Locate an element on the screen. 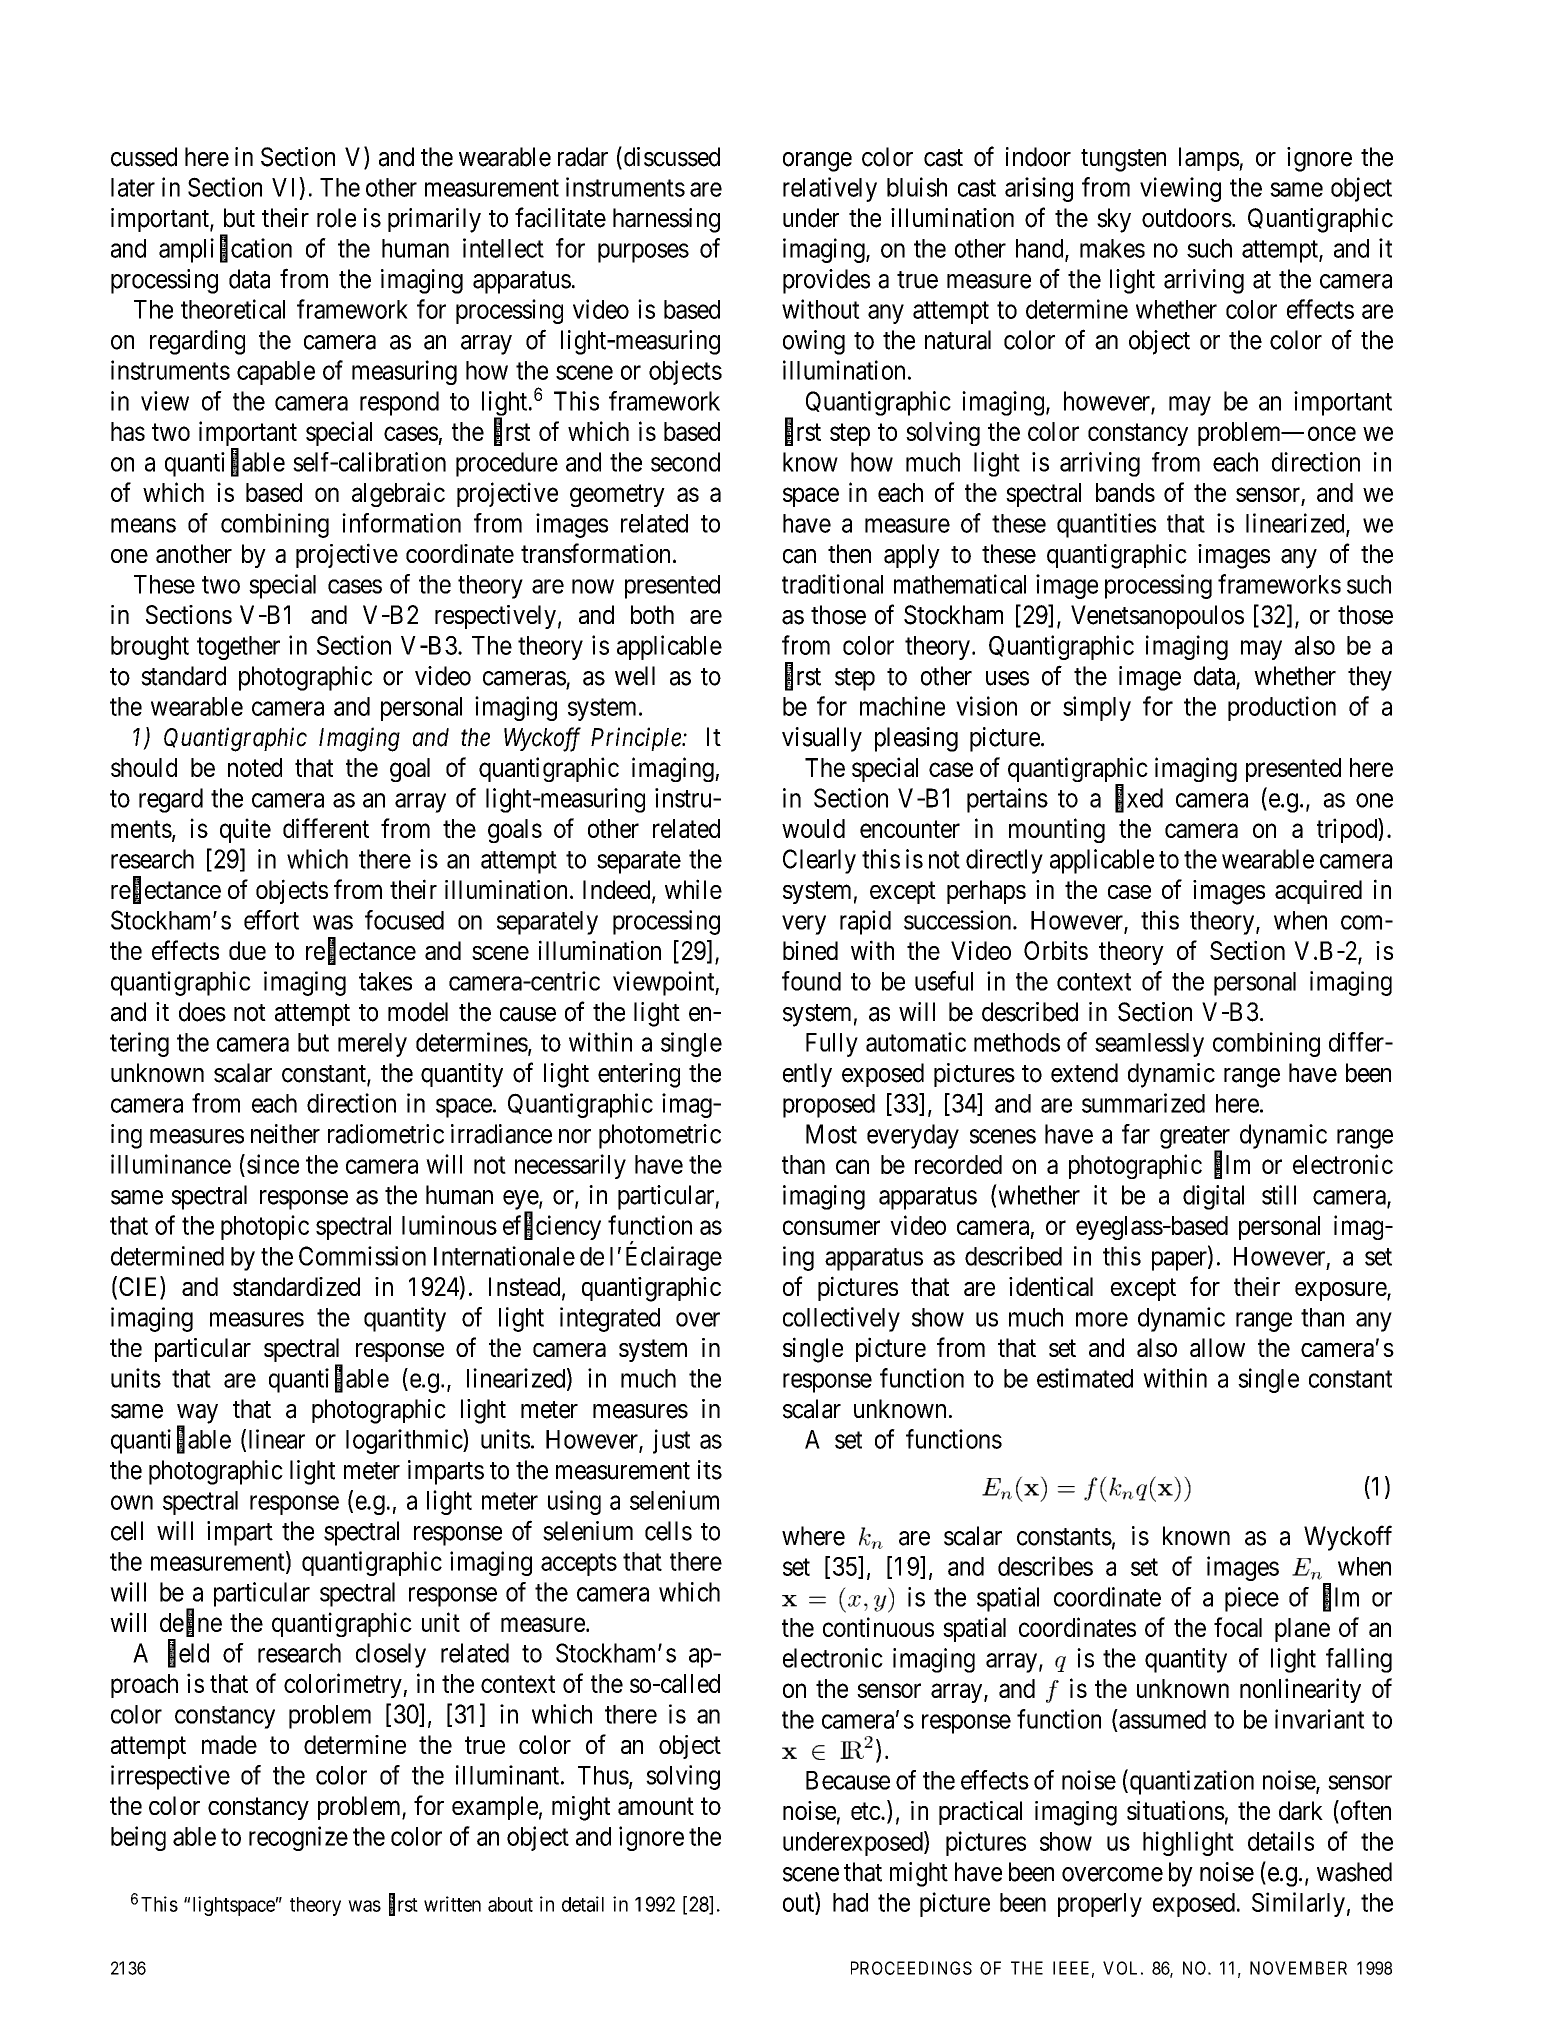 This screenshot has height=2023, width=1563. together is located at coordinates (238, 648).
